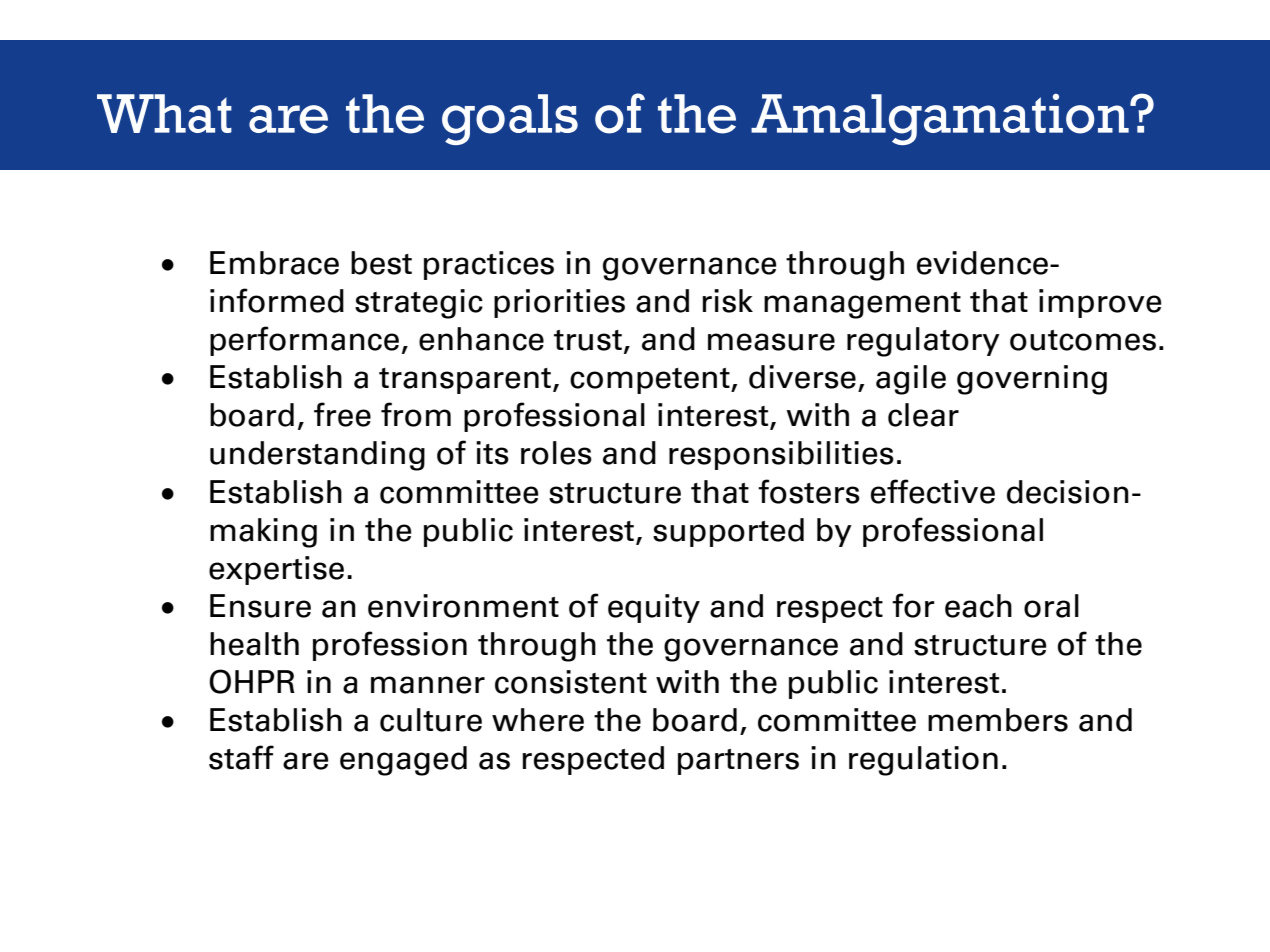 The width and height of the screenshot is (1270, 952). I want to click on roles, so click(556, 453).
